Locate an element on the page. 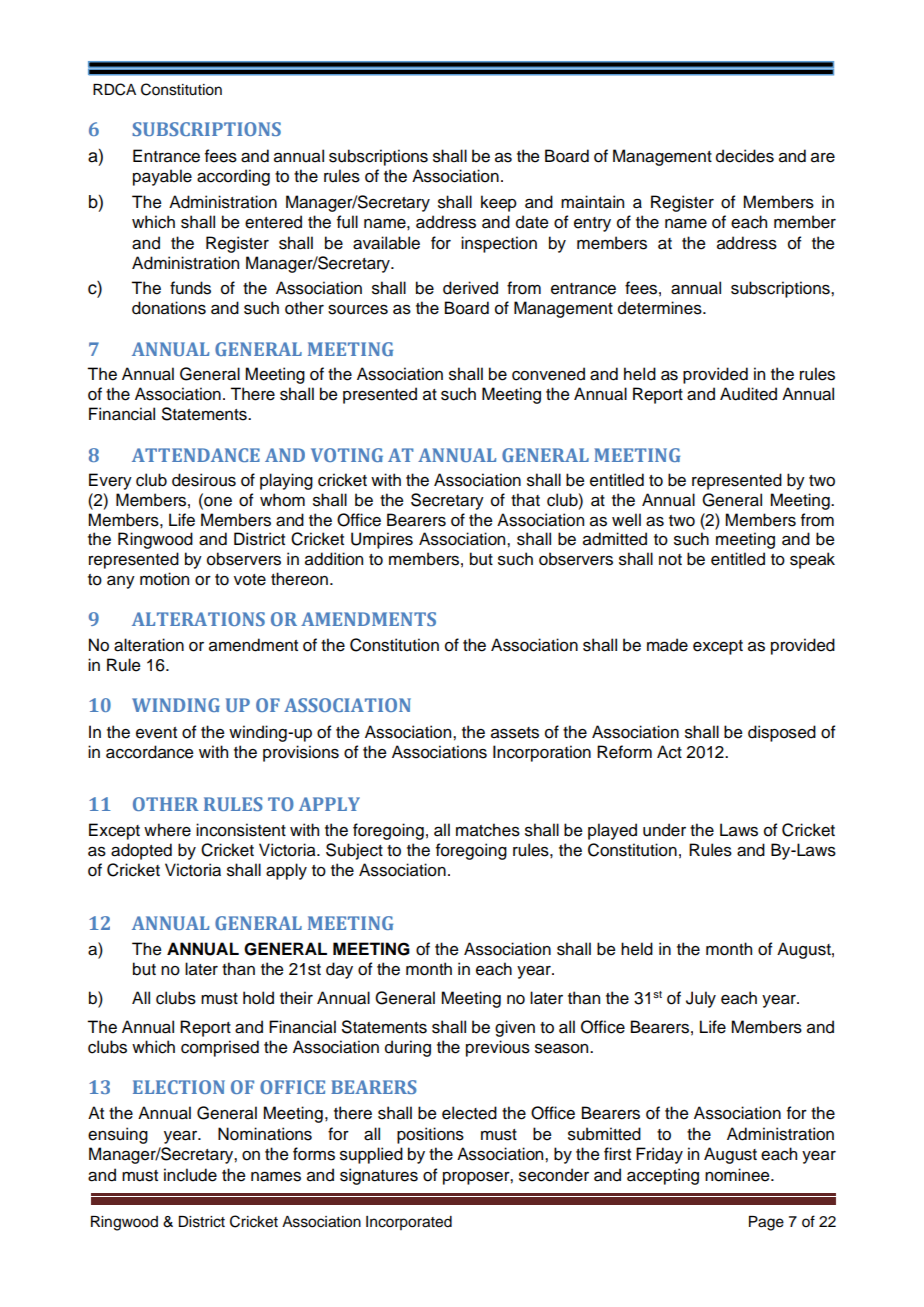 The width and height of the page is (924, 1307). payable is located at coordinates (162, 177).
